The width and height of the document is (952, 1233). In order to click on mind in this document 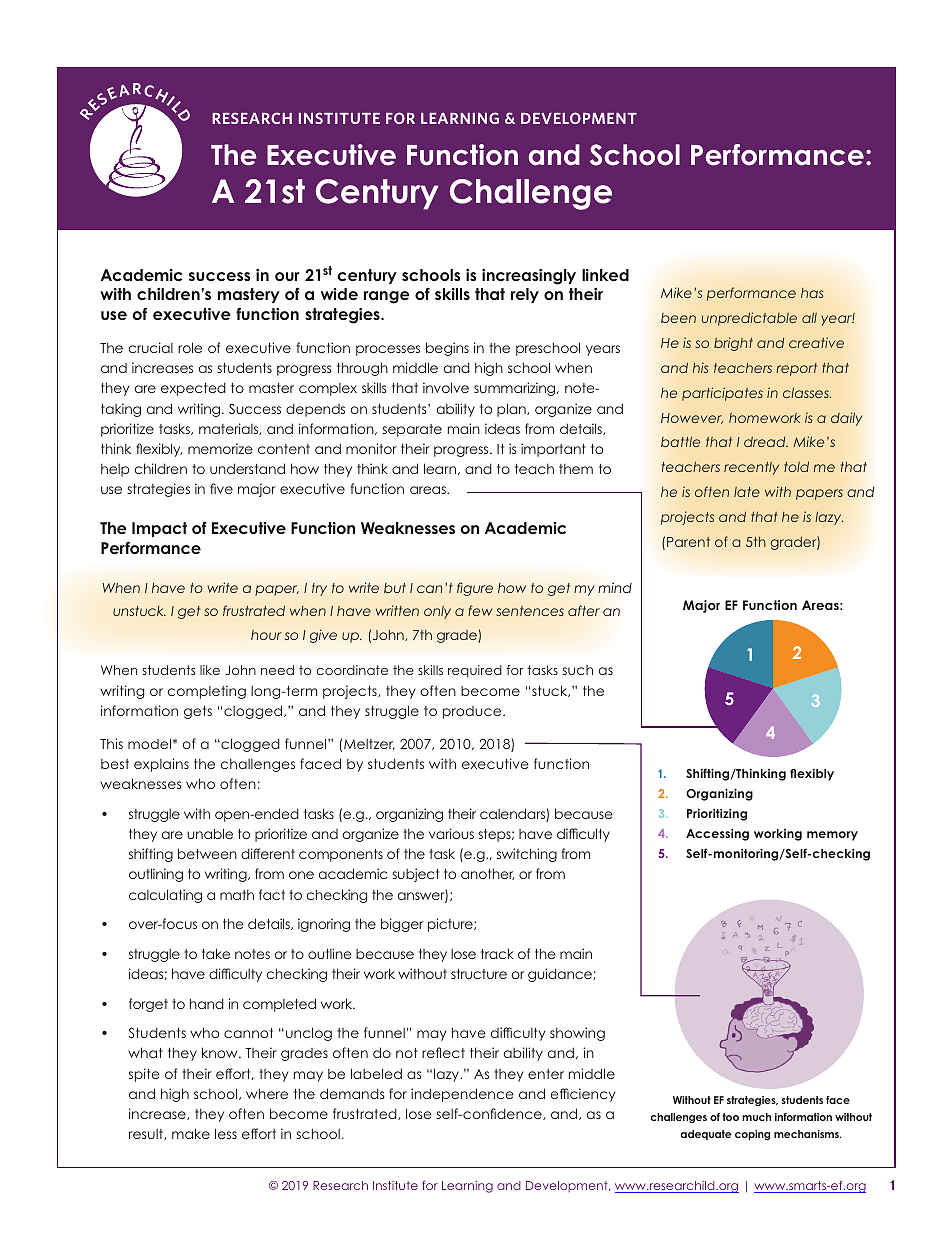, I will do `click(615, 587)`.
